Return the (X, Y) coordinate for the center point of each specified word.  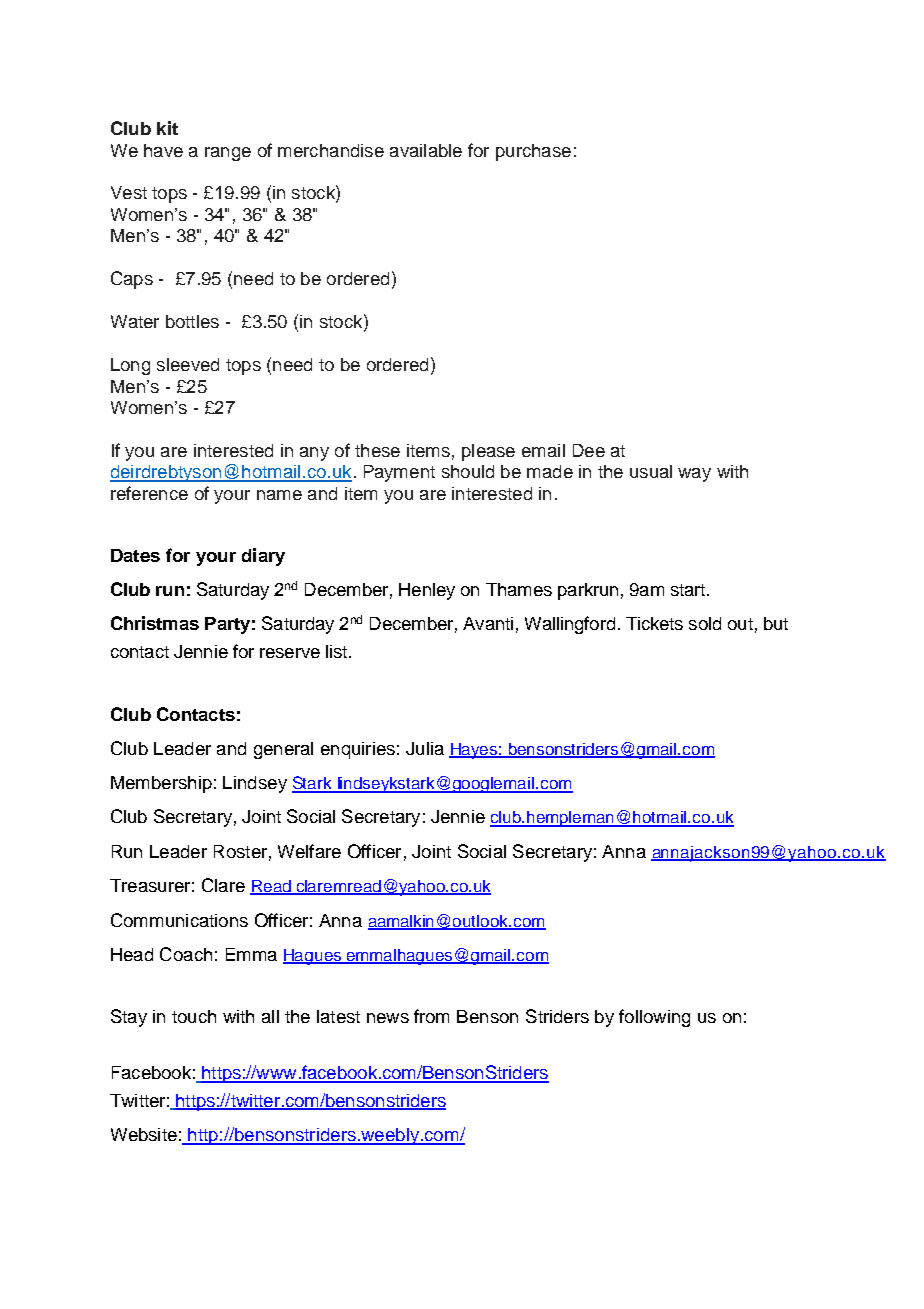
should (468, 471)
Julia (425, 748)
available (426, 150)
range (228, 154)
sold (705, 623)
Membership (161, 784)
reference (149, 493)
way (694, 475)
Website (144, 1134)
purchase (533, 152)
